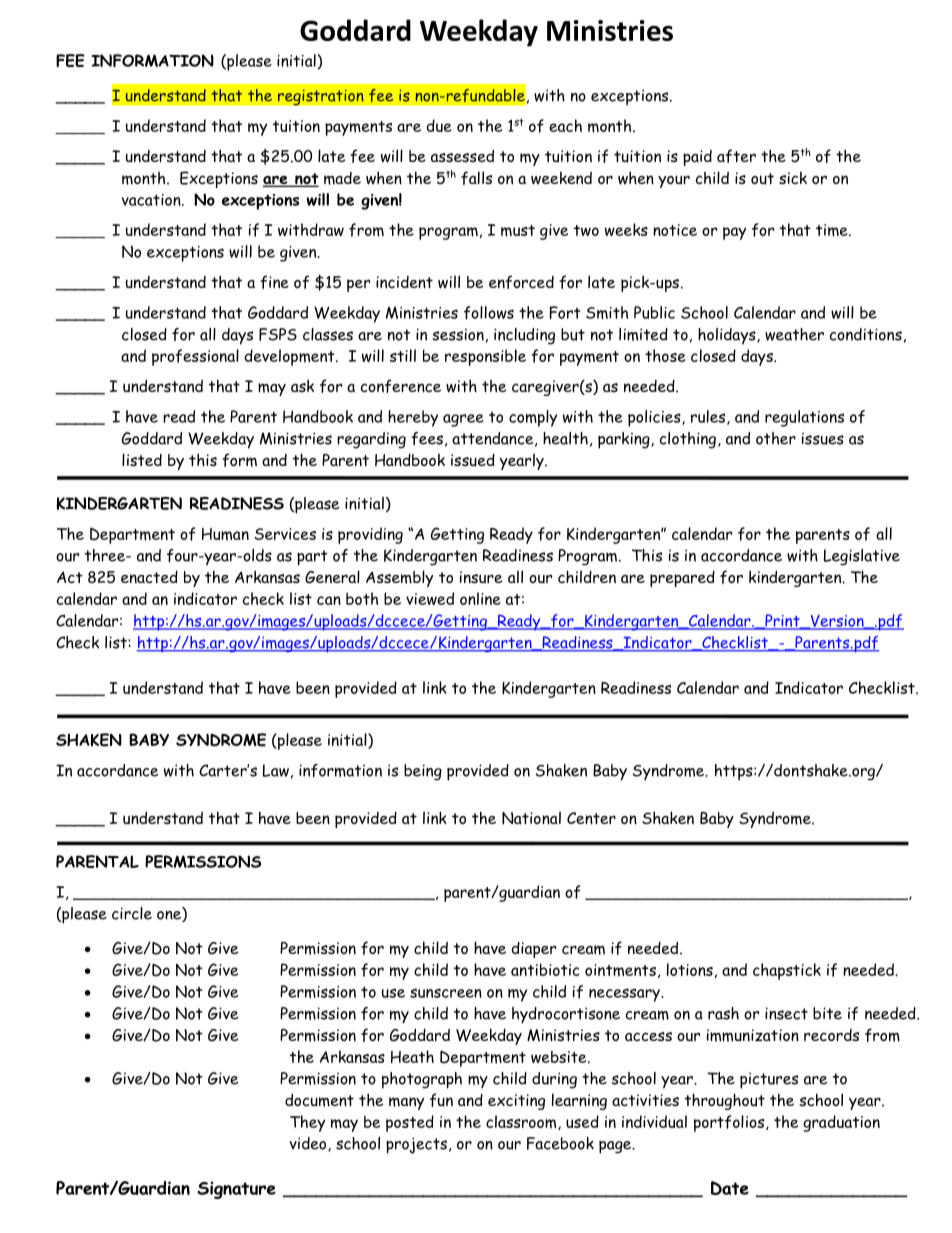 The height and width of the image is (1233, 952). Describe the element at coordinates (321, 97) in the image. I see `registration` at that location.
